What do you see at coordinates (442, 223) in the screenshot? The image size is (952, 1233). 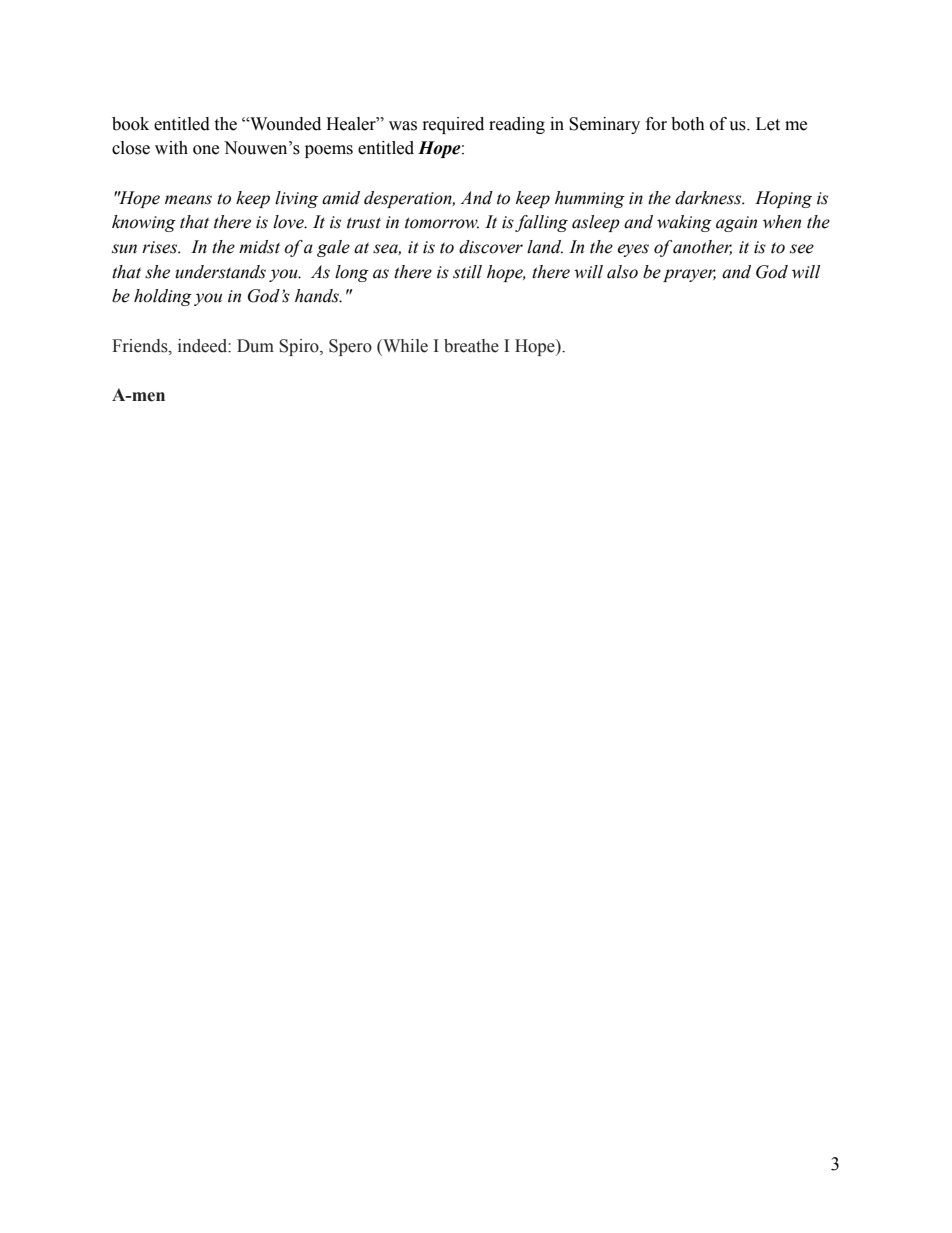 I see `tomorrow` at bounding box center [442, 223].
